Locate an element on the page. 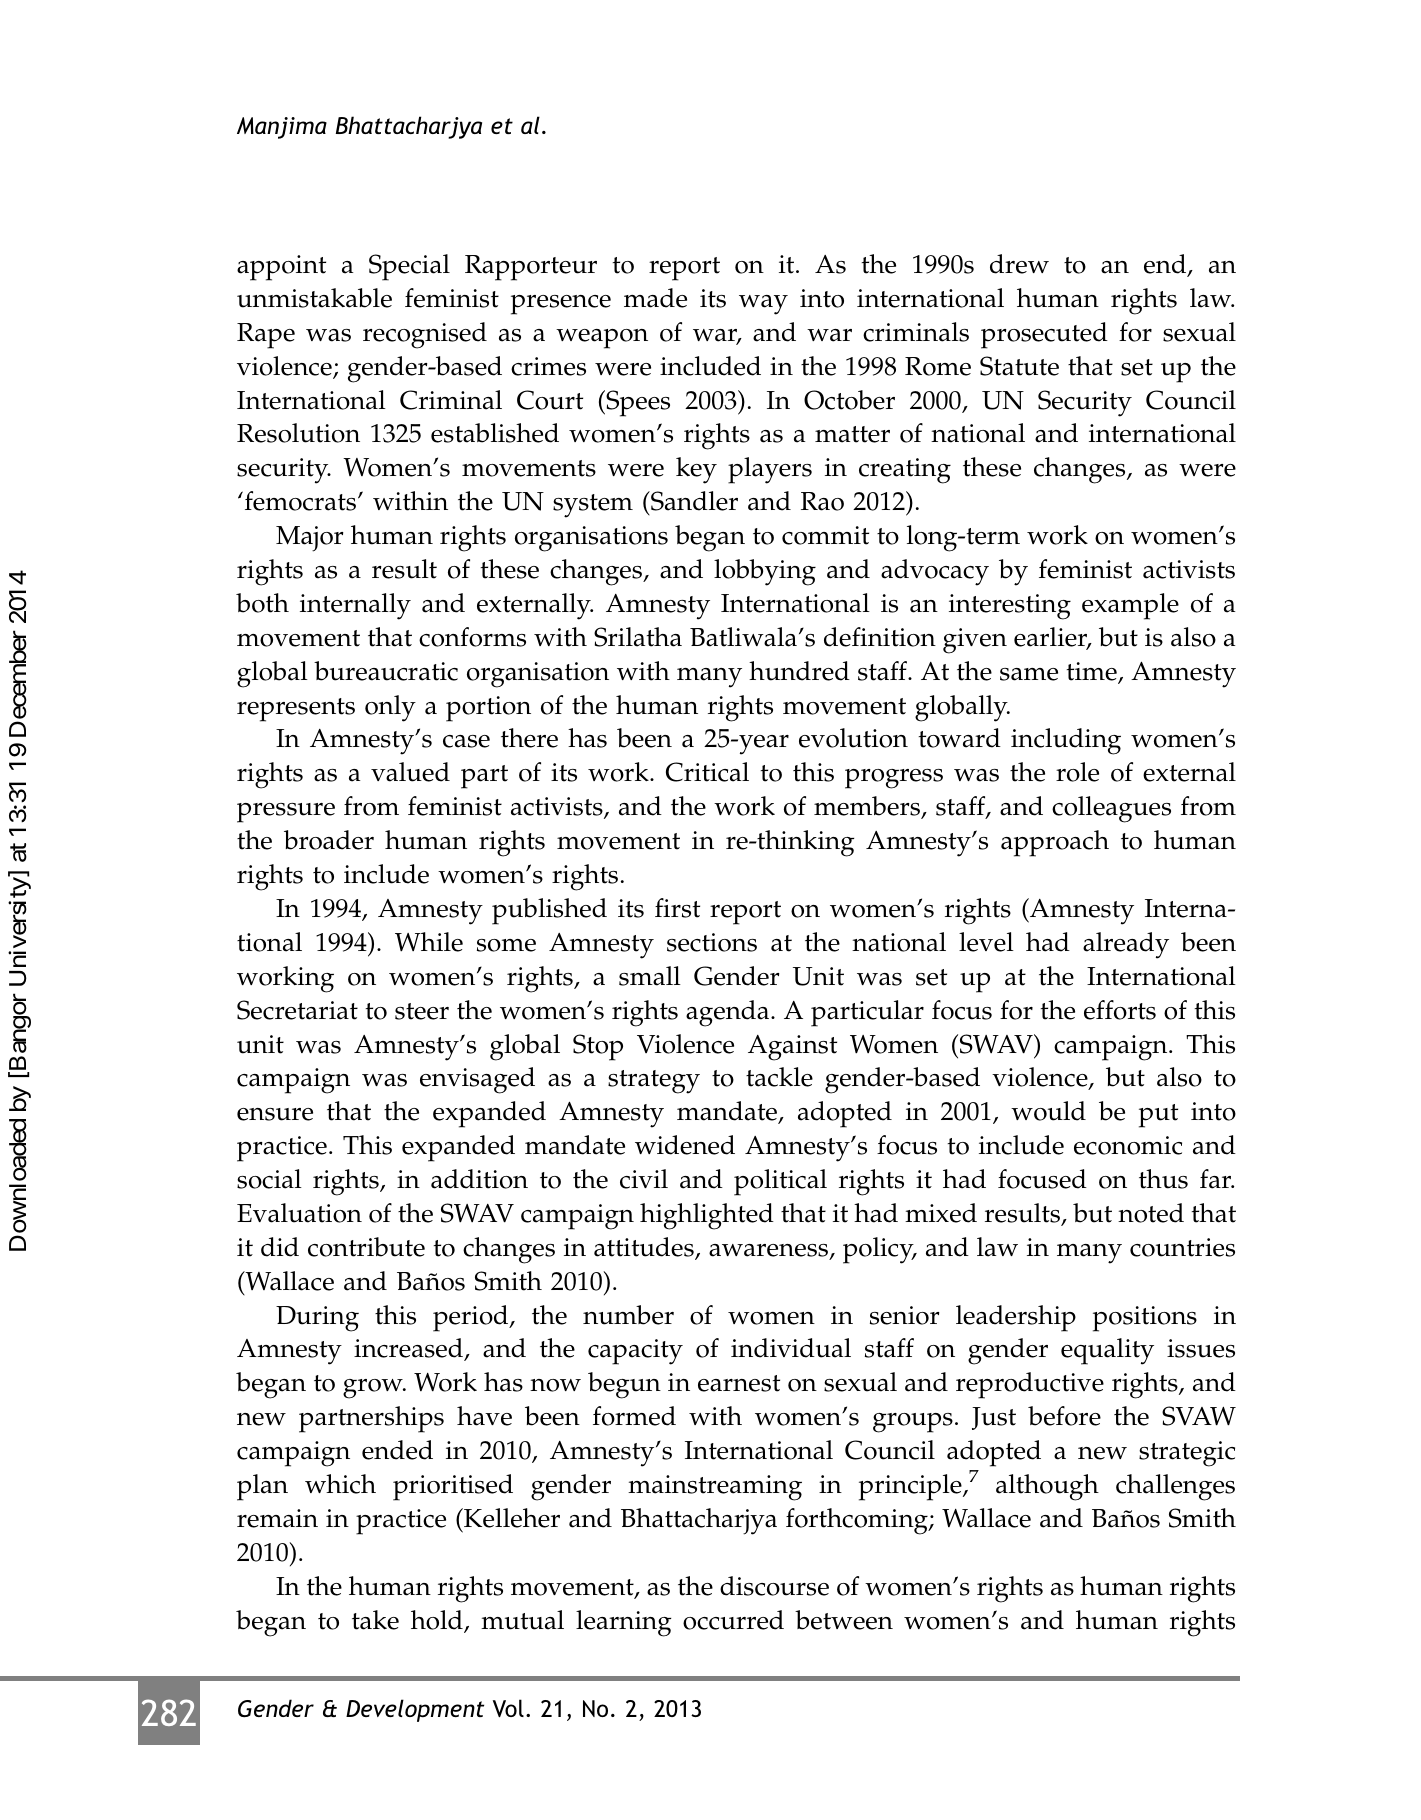  efforts is located at coordinates (1120, 1010).
